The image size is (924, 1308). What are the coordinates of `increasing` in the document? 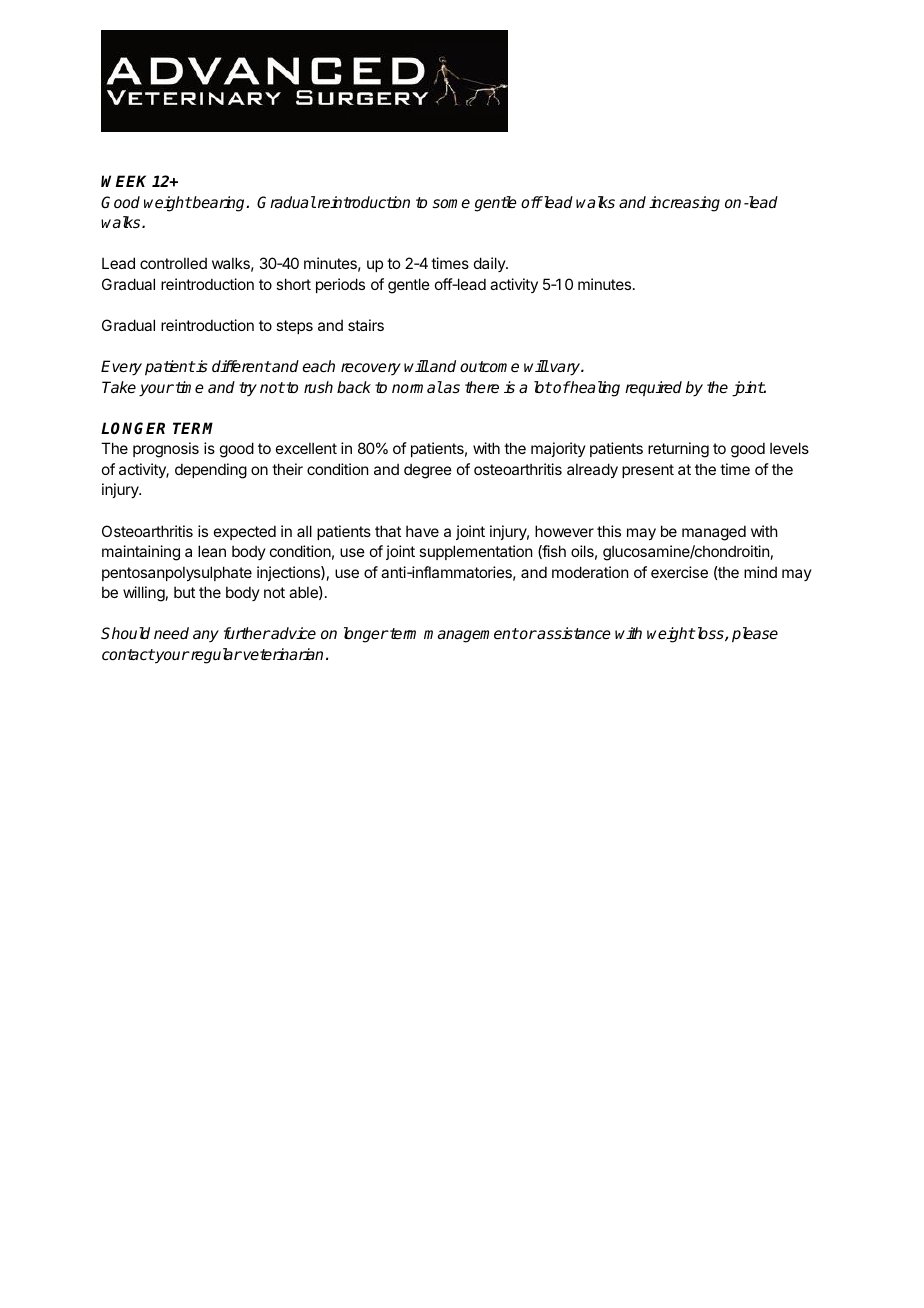 It's located at (684, 204).
